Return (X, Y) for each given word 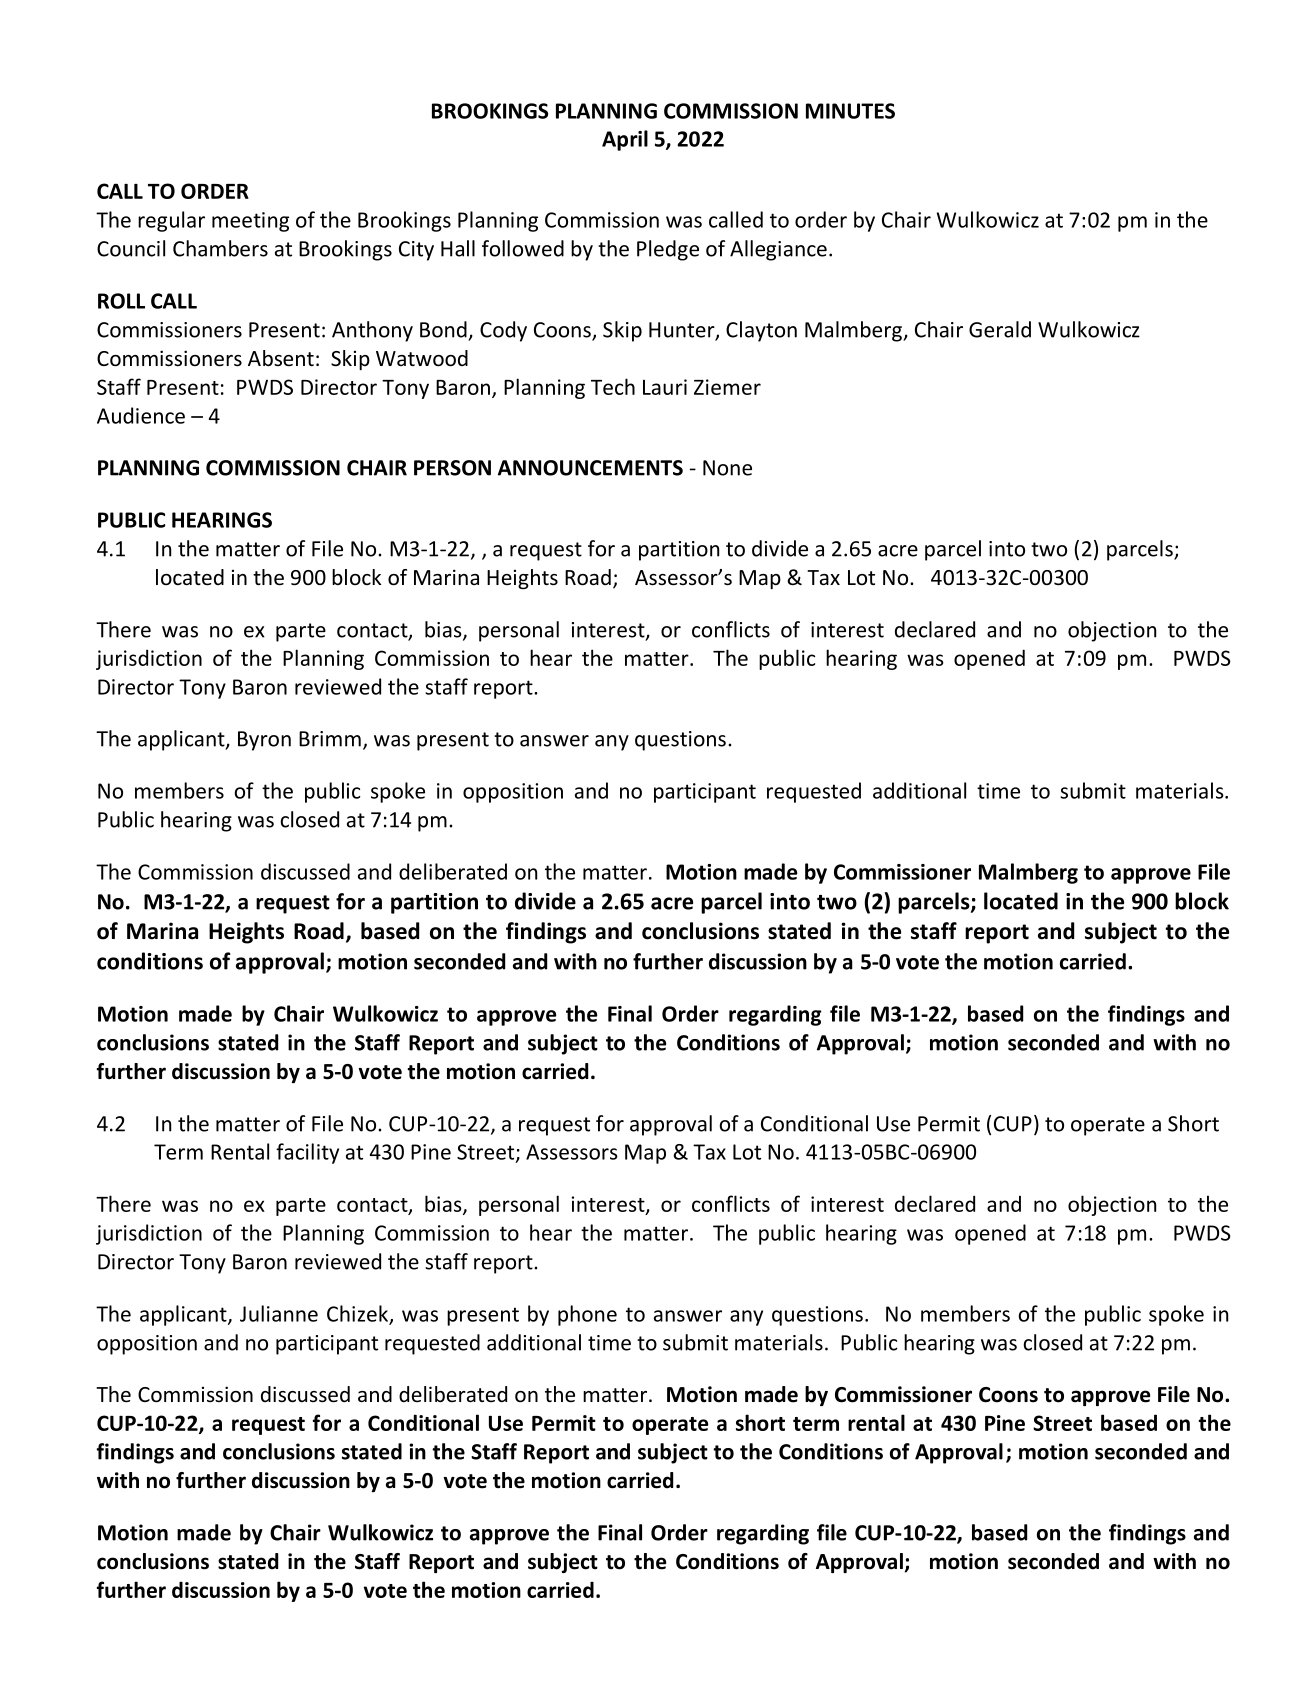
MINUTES (850, 111)
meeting (250, 222)
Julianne (279, 1313)
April (625, 140)
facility (307, 1153)
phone (587, 1315)
